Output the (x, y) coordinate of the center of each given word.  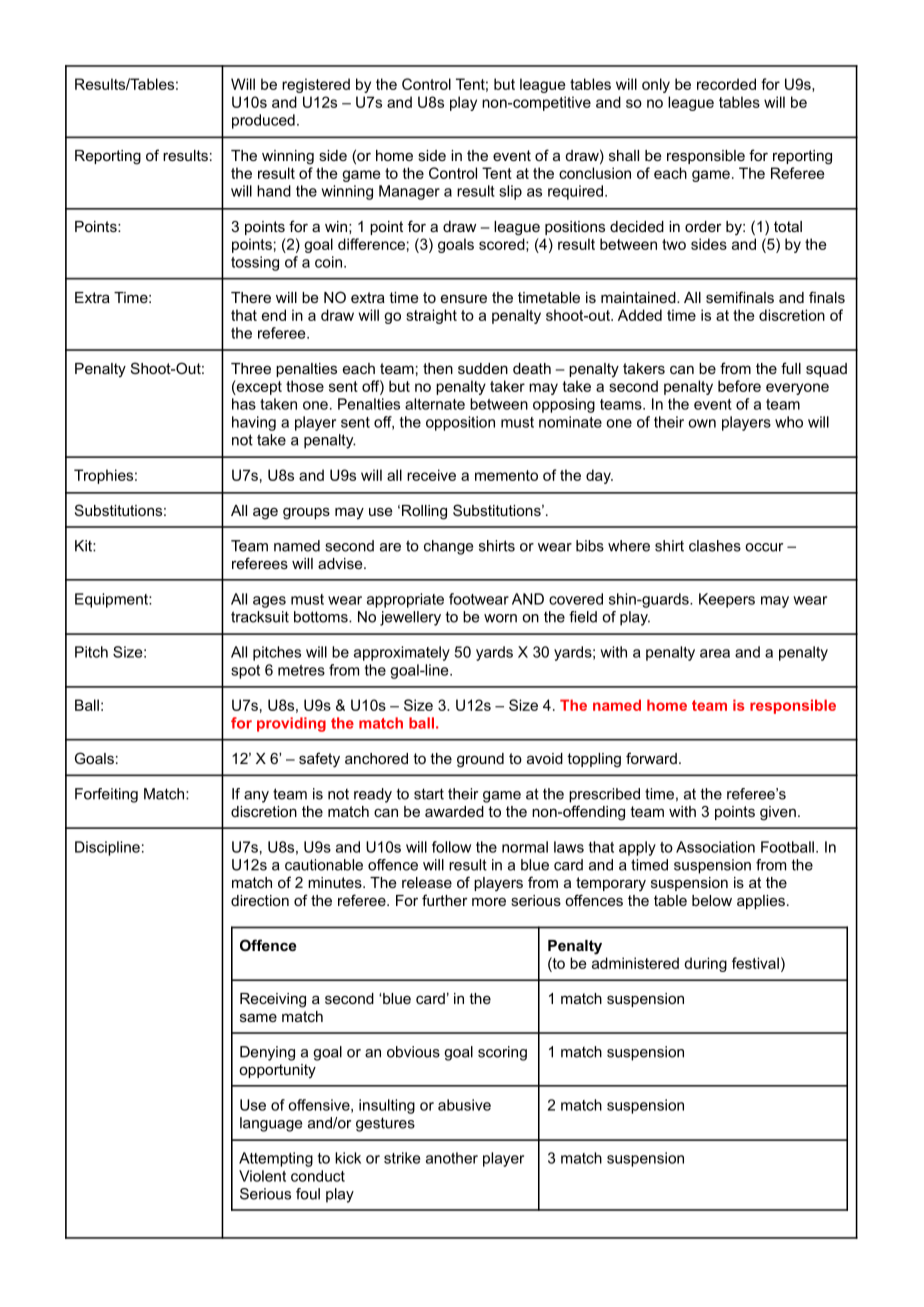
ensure (464, 298)
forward (651, 758)
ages (269, 602)
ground (480, 760)
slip (510, 192)
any (256, 797)
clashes (715, 546)
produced (263, 121)
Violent (262, 1176)
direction (260, 900)
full (791, 368)
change (448, 547)
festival (755, 963)
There (251, 297)
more (489, 901)
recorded (726, 84)
